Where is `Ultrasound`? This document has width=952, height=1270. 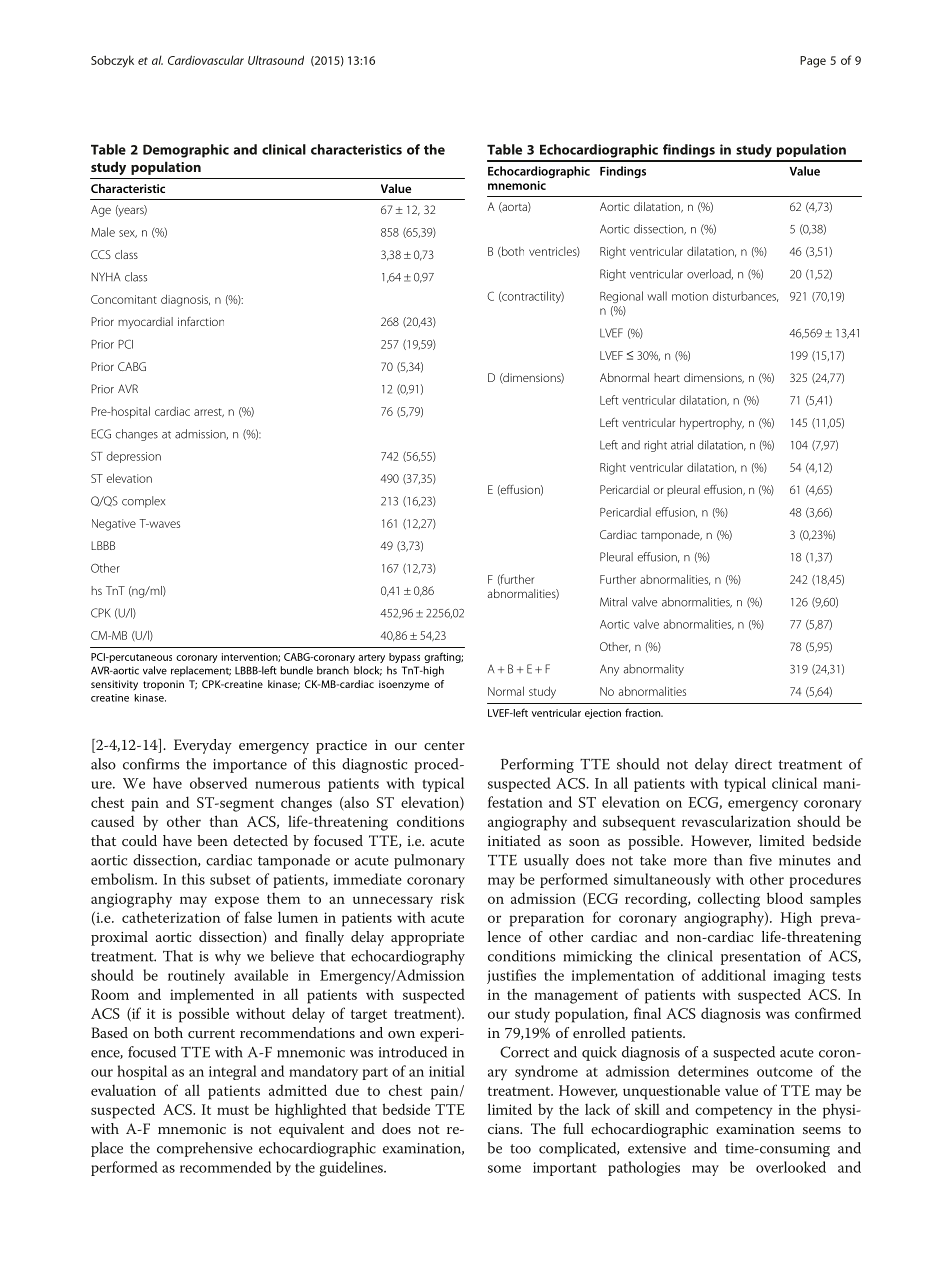 Ultrasound is located at coordinates (276, 60).
